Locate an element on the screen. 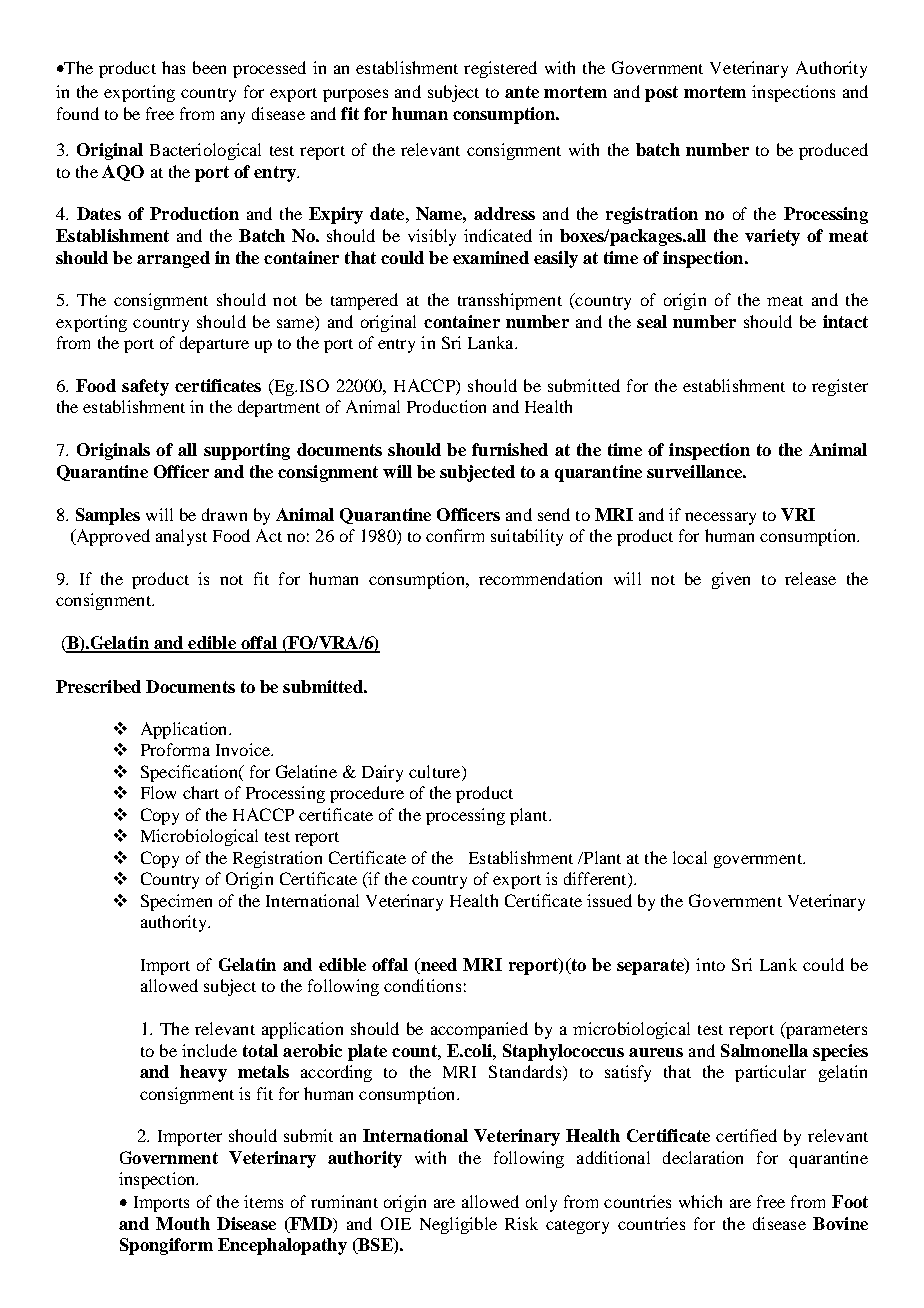  need is located at coordinates (438, 966).
